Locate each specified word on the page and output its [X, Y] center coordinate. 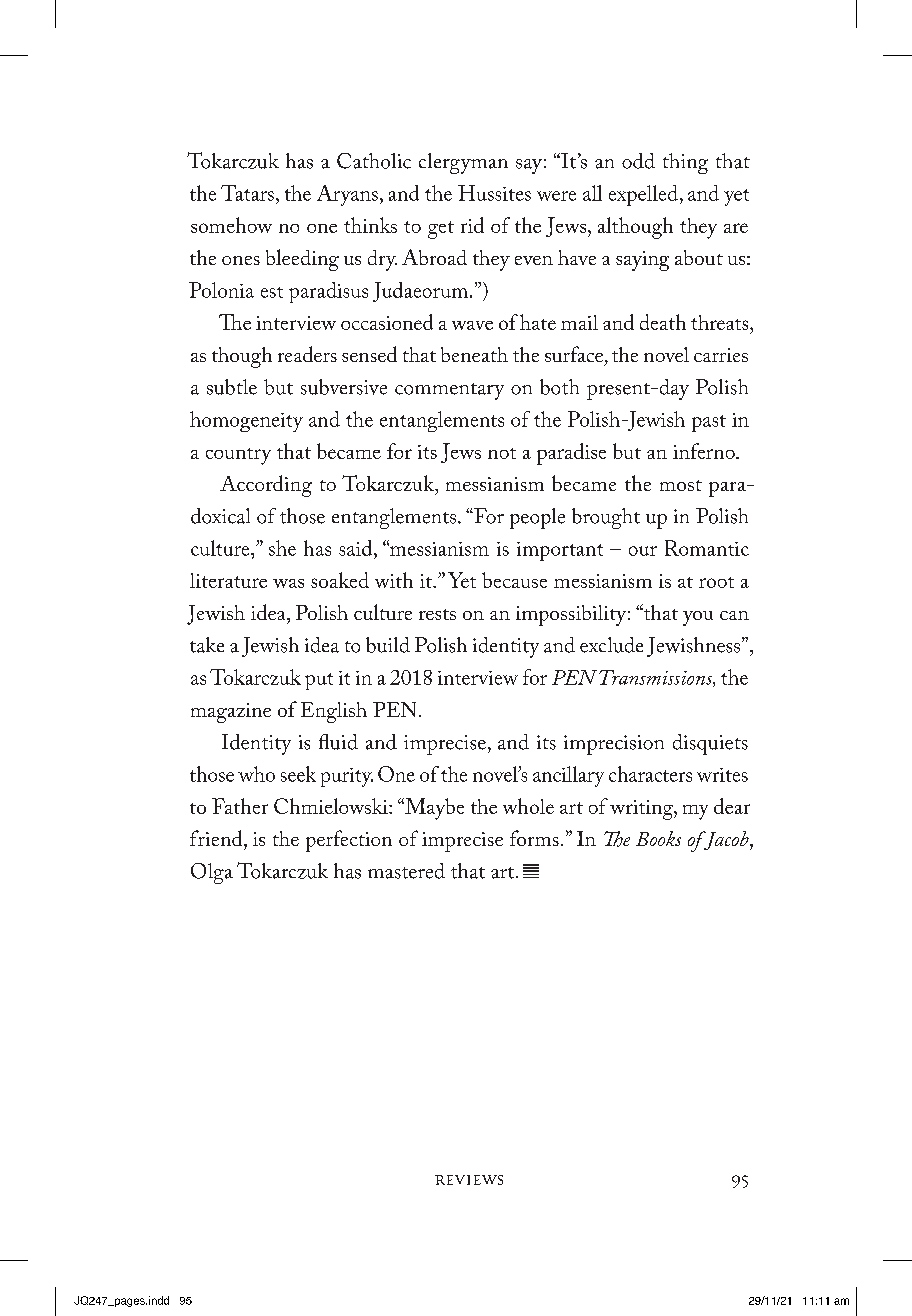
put [319, 681]
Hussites [494, 193]
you [698, 618]
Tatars [247, 193]
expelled [643, 195]
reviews [469, 1180]
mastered [406, 871]
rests [437, 614]
